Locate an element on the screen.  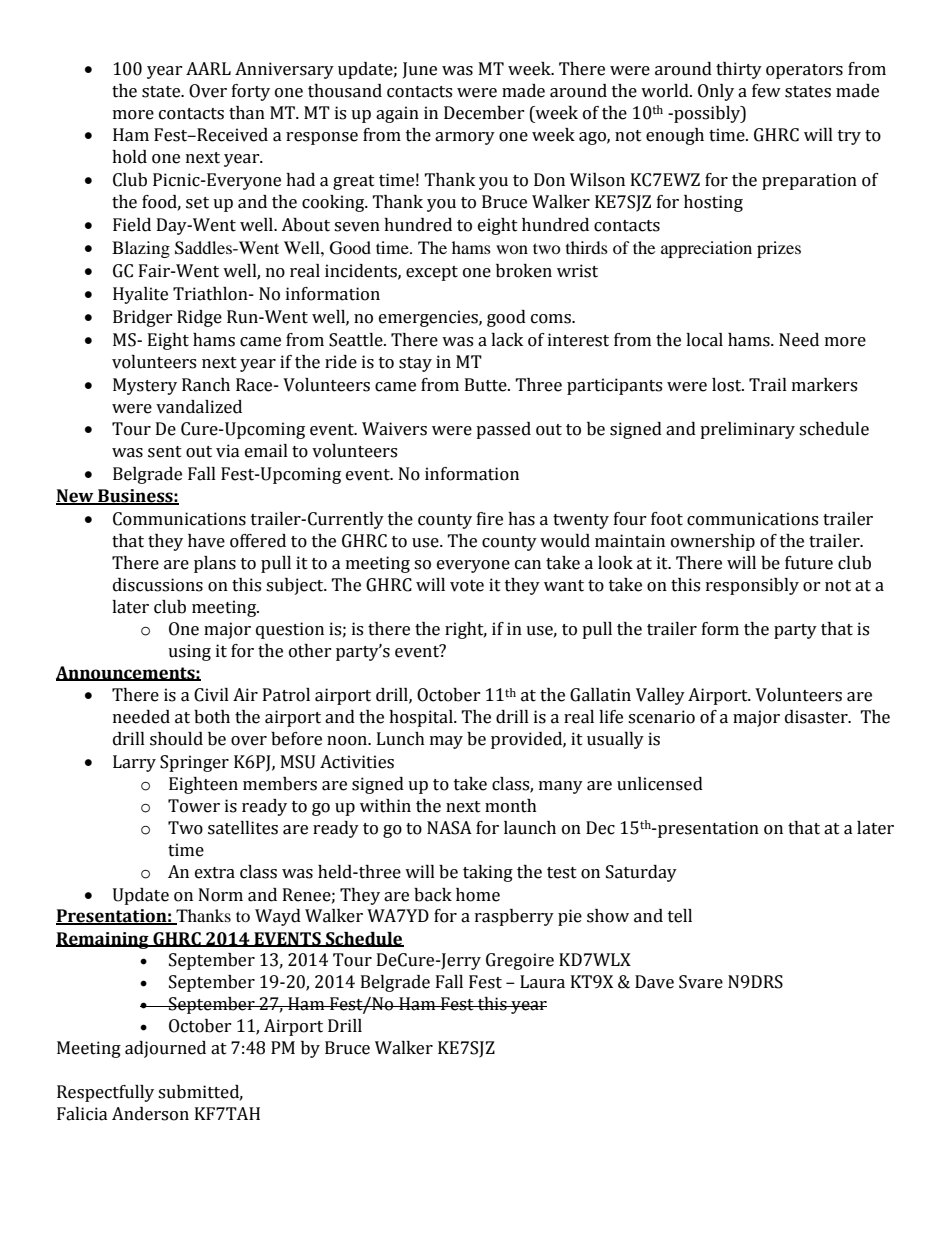
few is located at coordinates (766, 91).
